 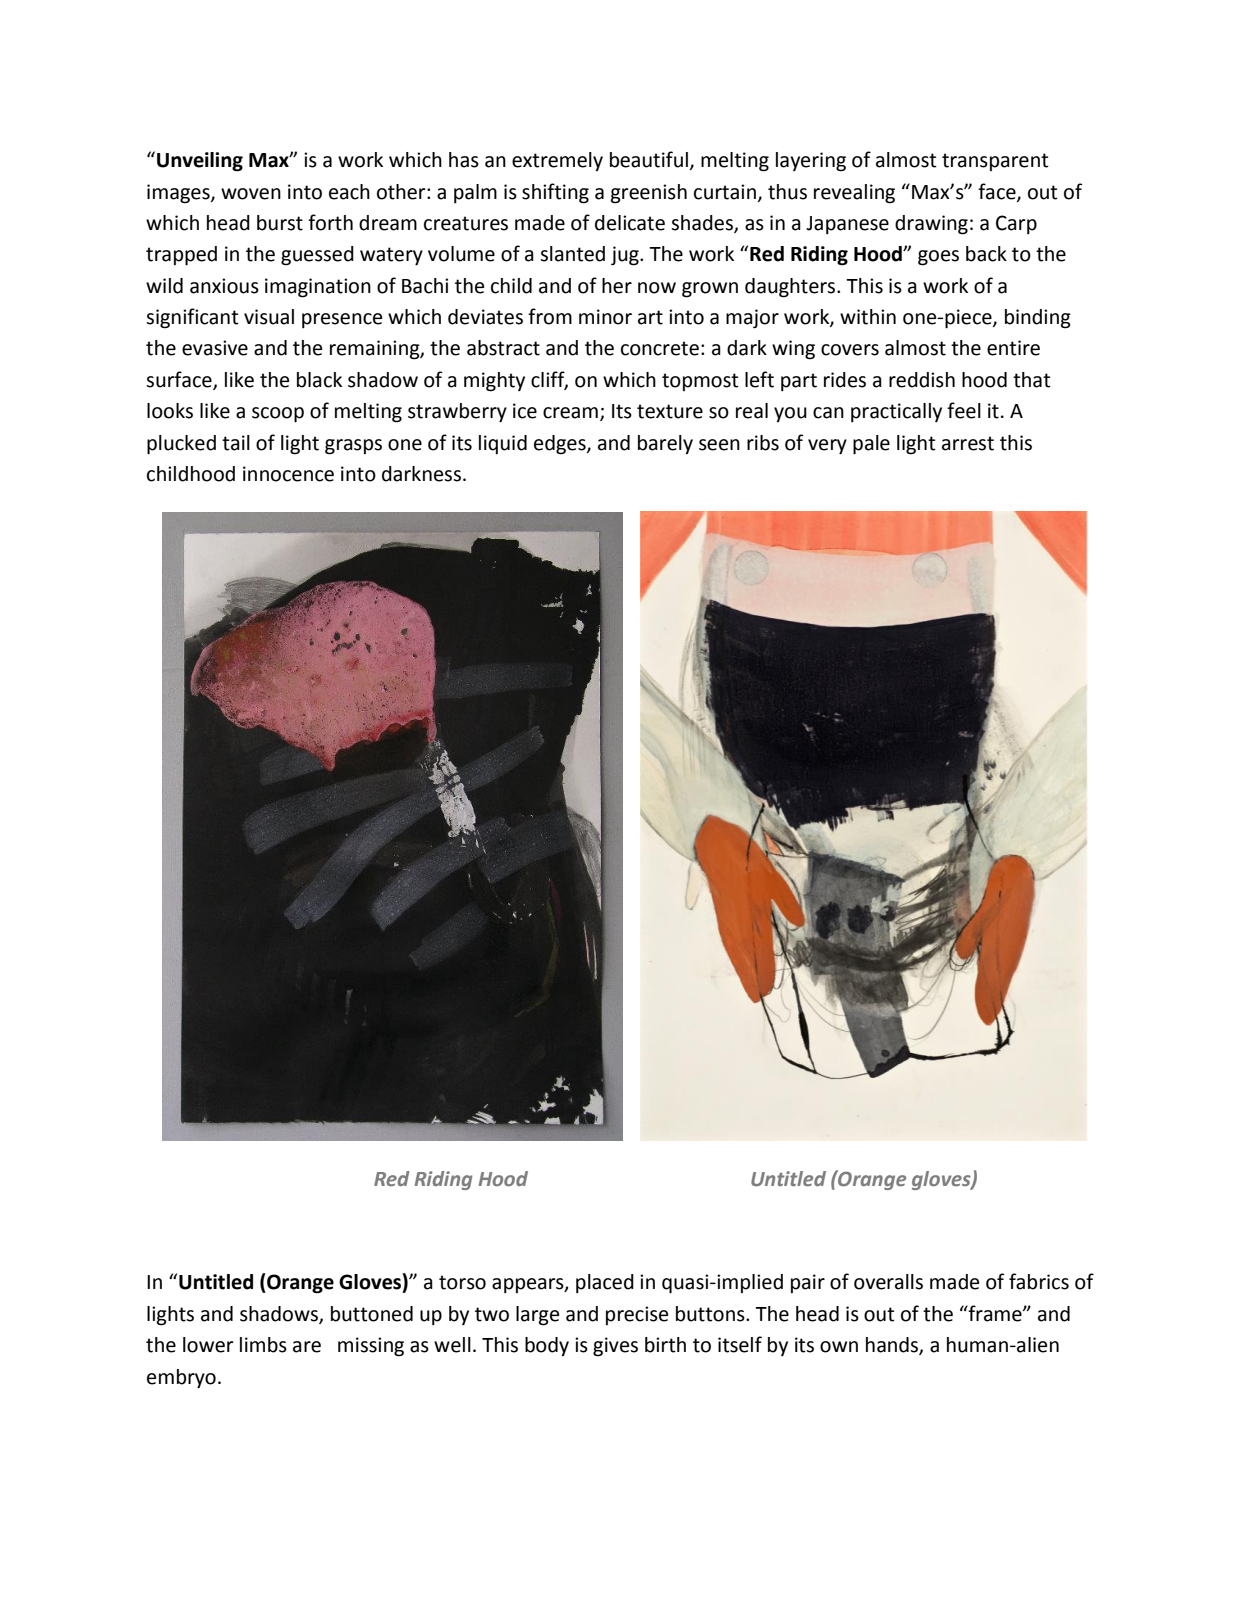 What do you see at coordinates (615, 1347) in the document?
I see `gives` at bounding box center [615, 1347].
